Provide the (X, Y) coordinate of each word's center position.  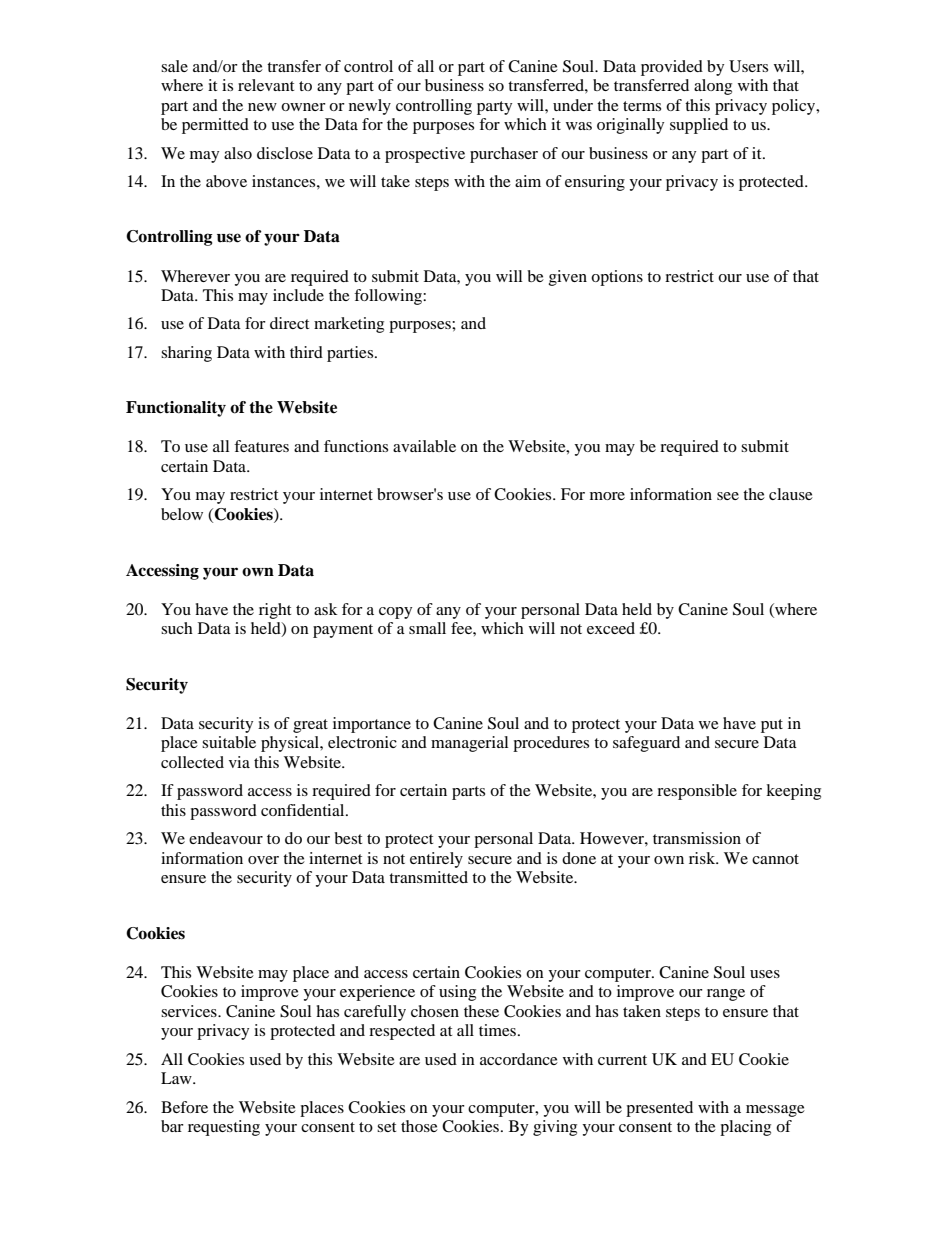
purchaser (504, 155)
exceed (611, 628)
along (713, 87)
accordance (519, 1059)
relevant (266, 85)
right (275, 611)
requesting (224, 1128)
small (427, 628)
